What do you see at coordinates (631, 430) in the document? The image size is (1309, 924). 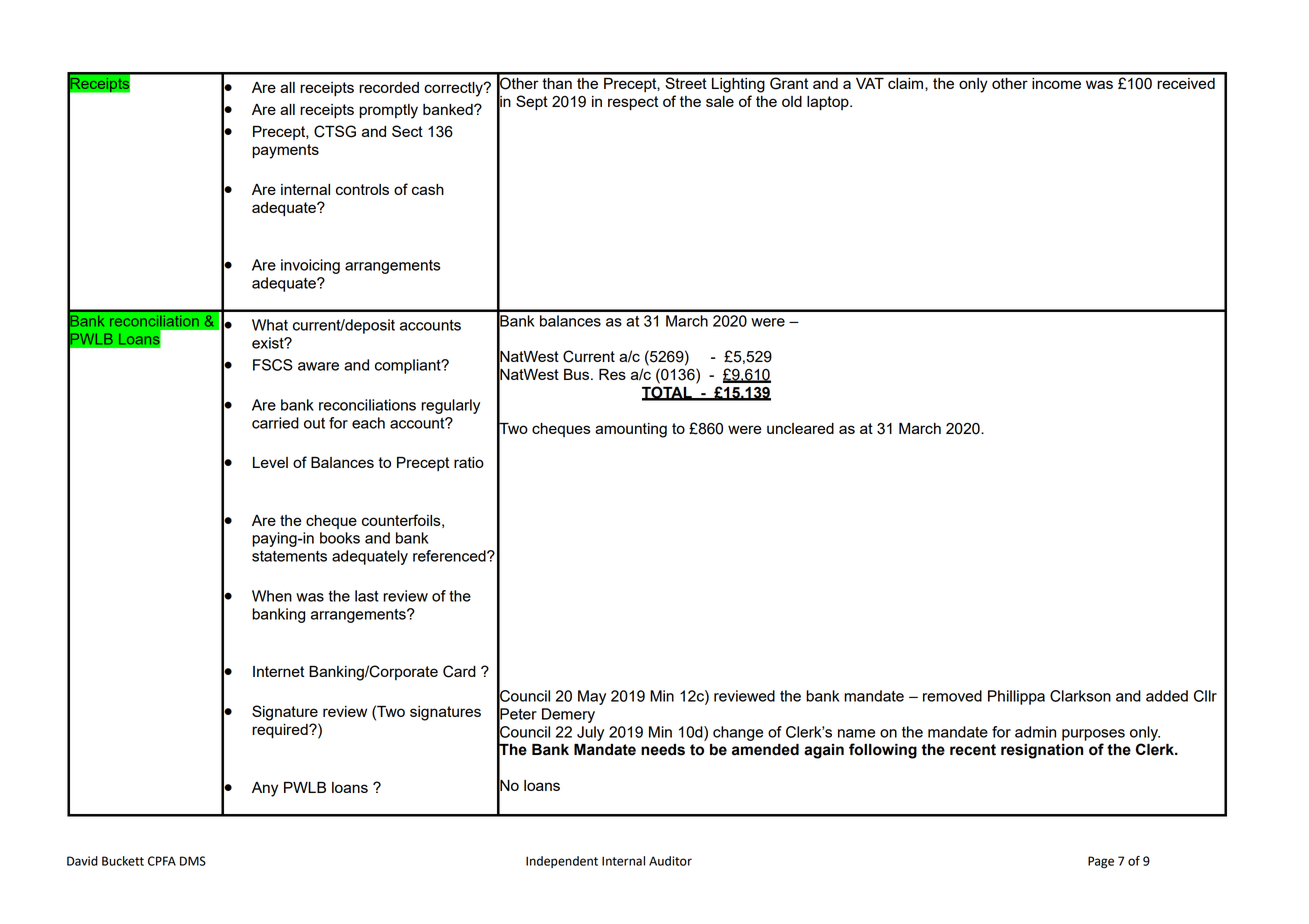 I see `amounting` at bounding box center [631, 430].
